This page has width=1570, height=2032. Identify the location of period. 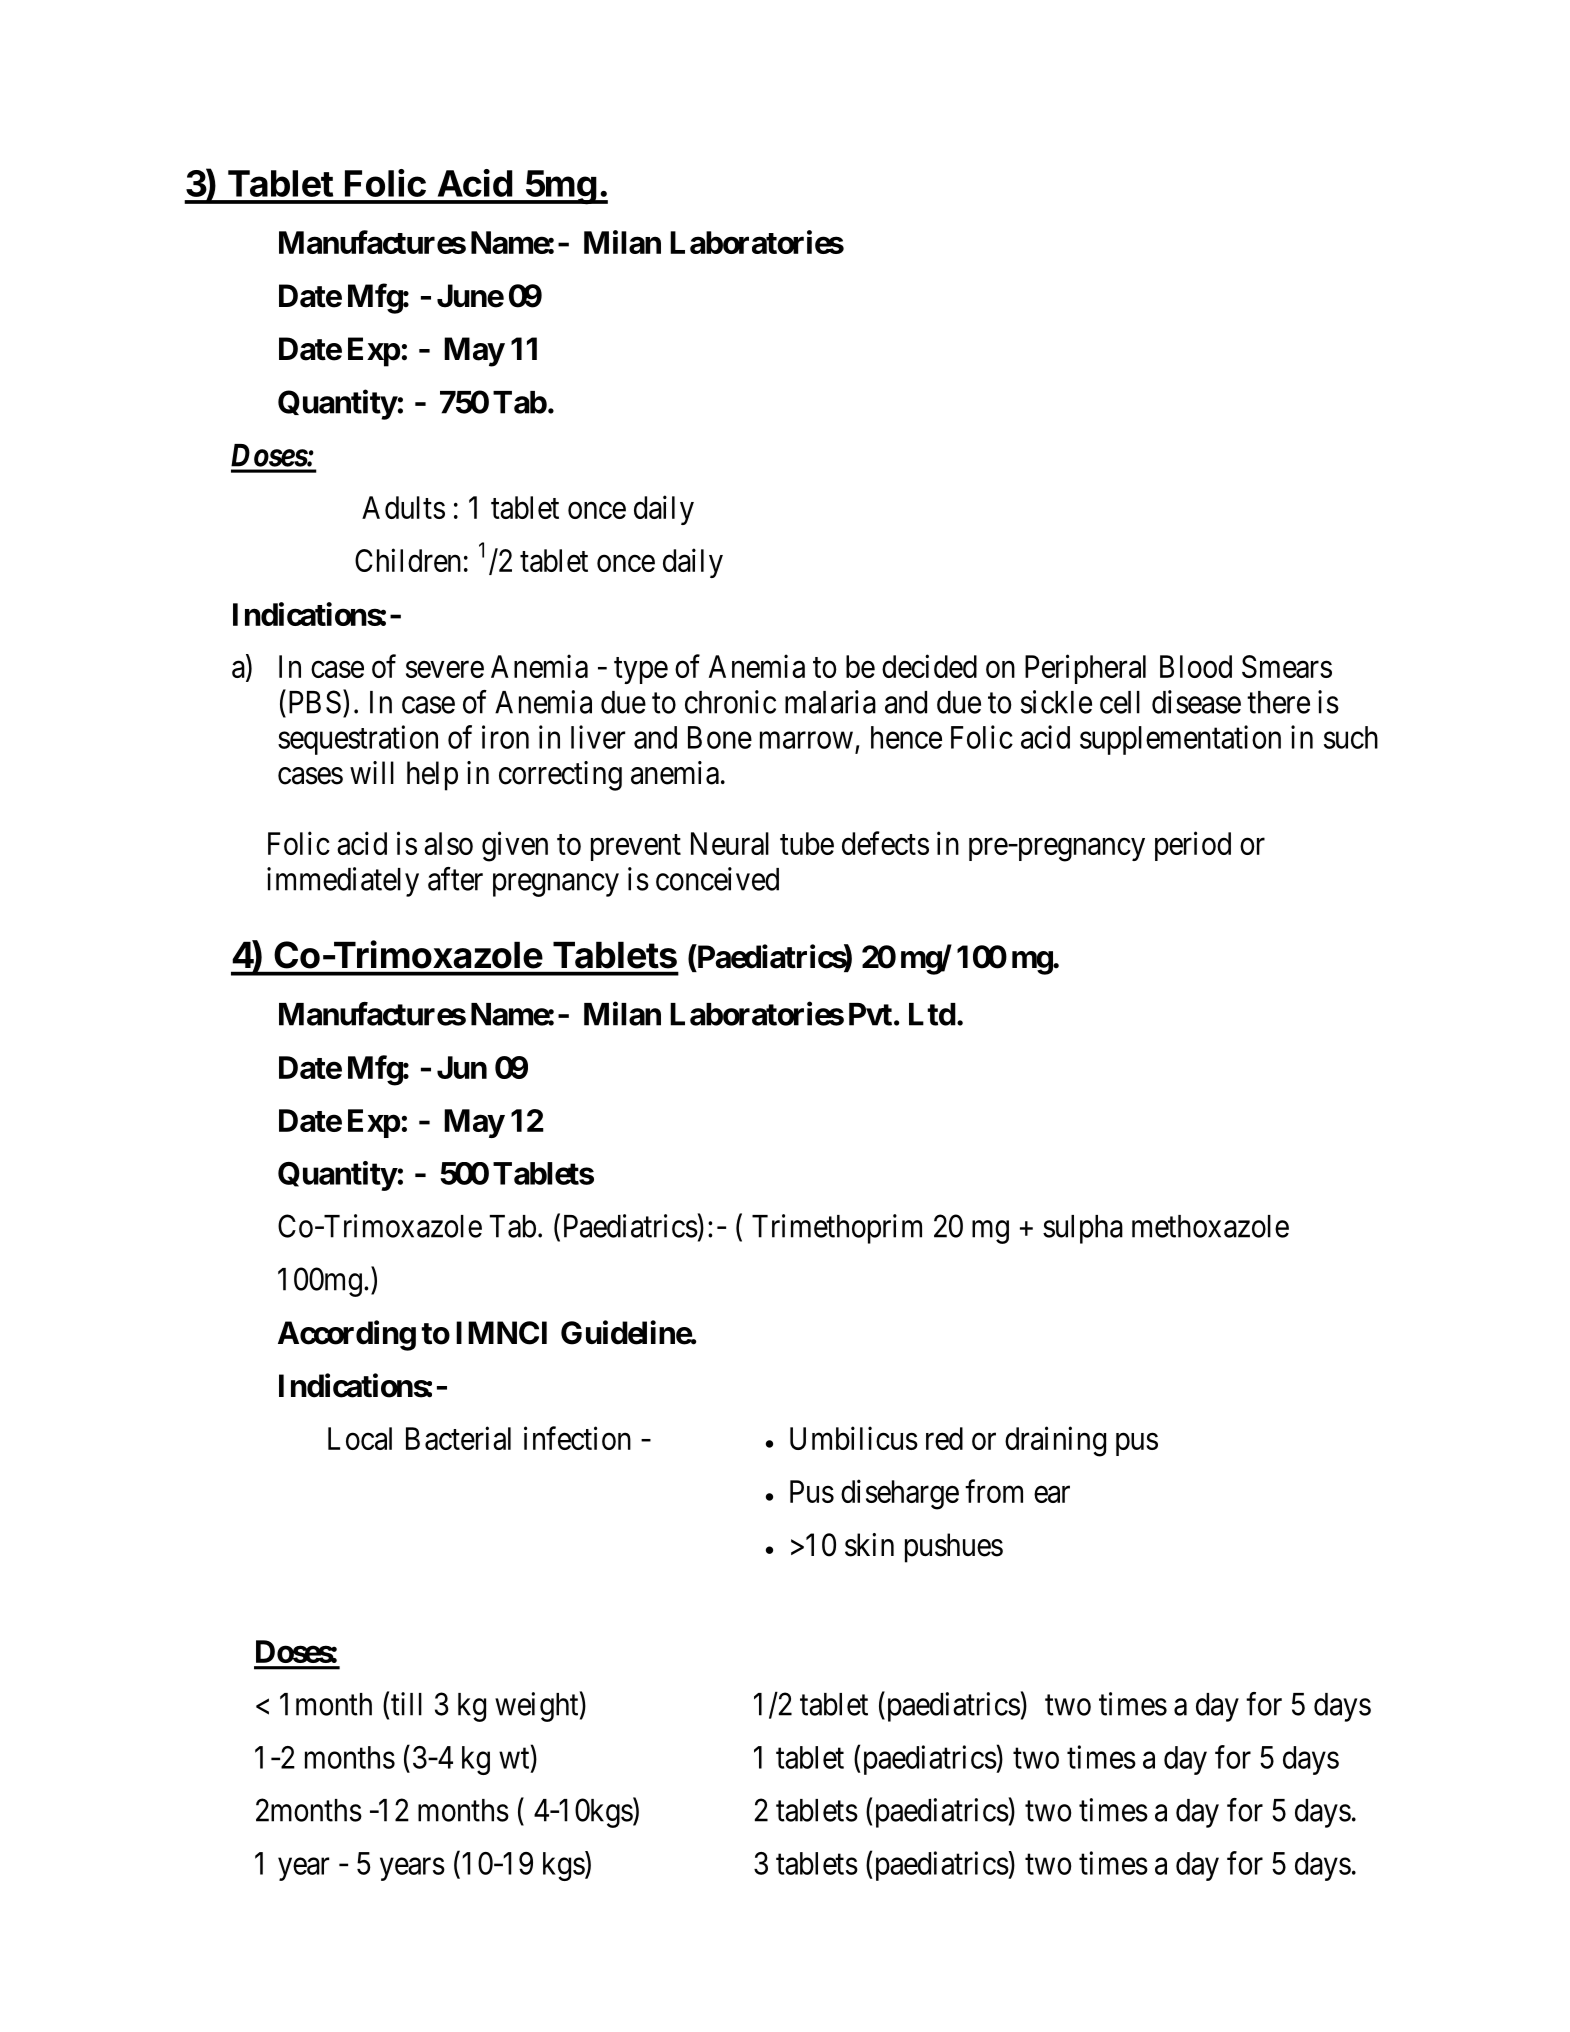
(1193, 846).
